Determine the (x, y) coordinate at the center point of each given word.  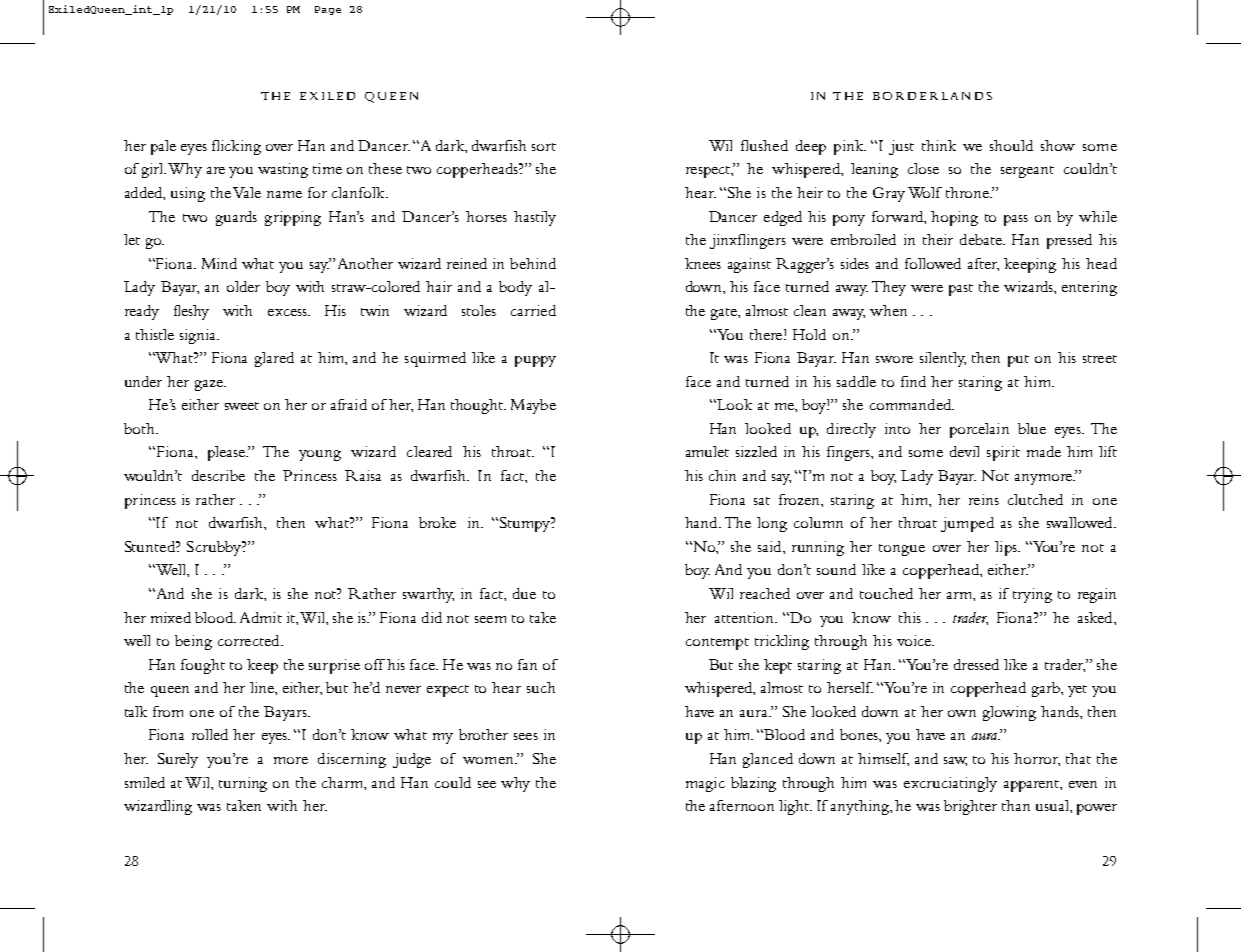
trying (1032, 595)
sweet (242, 406)
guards (236, 218)
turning (243, 784)
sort (544, 147)
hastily (535, 218)
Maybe (533, 406)
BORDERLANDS (932, 96)
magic (705, 784)
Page (328, 10)
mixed (171, 617)
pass (1016, 220)
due (524, 593)
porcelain (979, 430)
